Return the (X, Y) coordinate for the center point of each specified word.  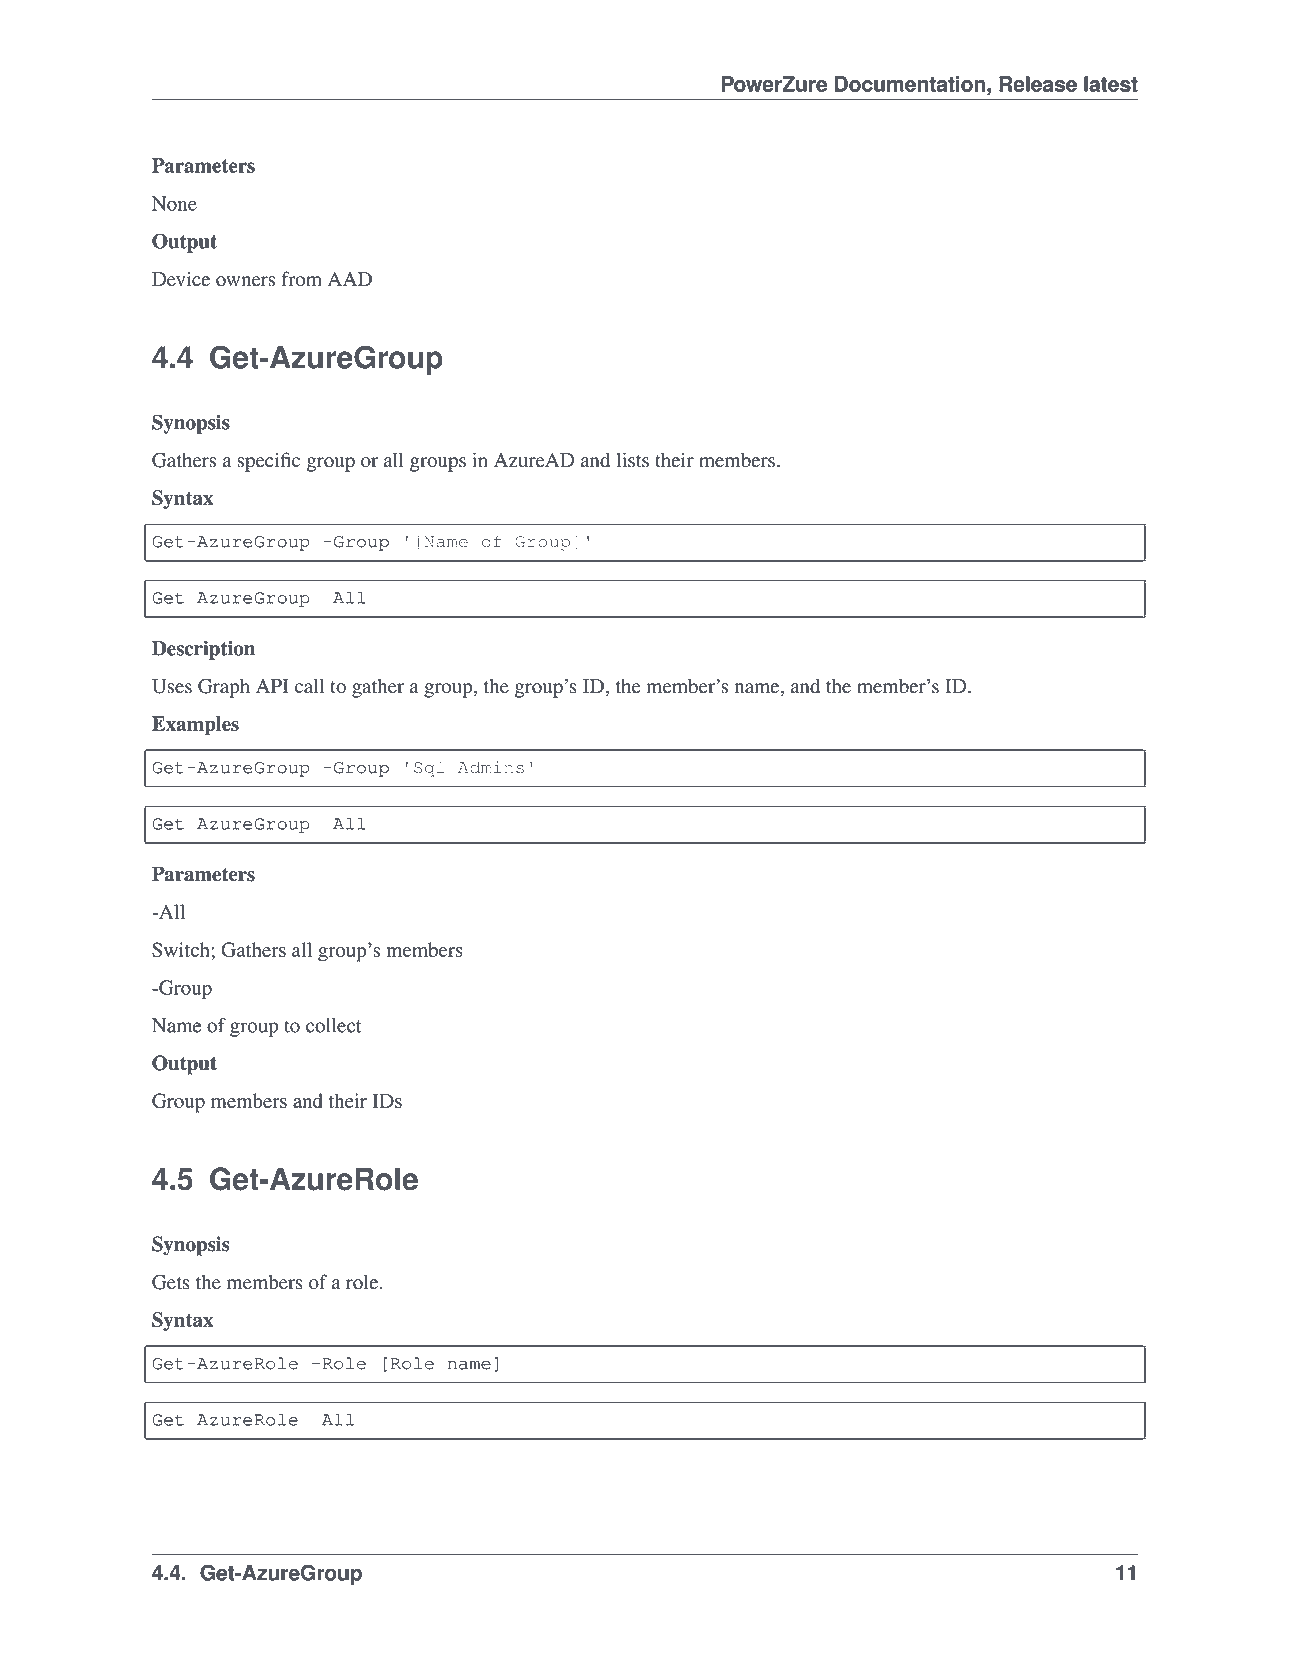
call (309, 686)
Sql (429, 769)
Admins (491, 767)
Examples (195, 725)
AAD (350, 279)
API (272, 686)
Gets (171, 1282)
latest (1111, 84)
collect (334, 1025)
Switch (182, 949)
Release (1038, 84)
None (174, 203)
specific (268, 462)
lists (632, 460)
